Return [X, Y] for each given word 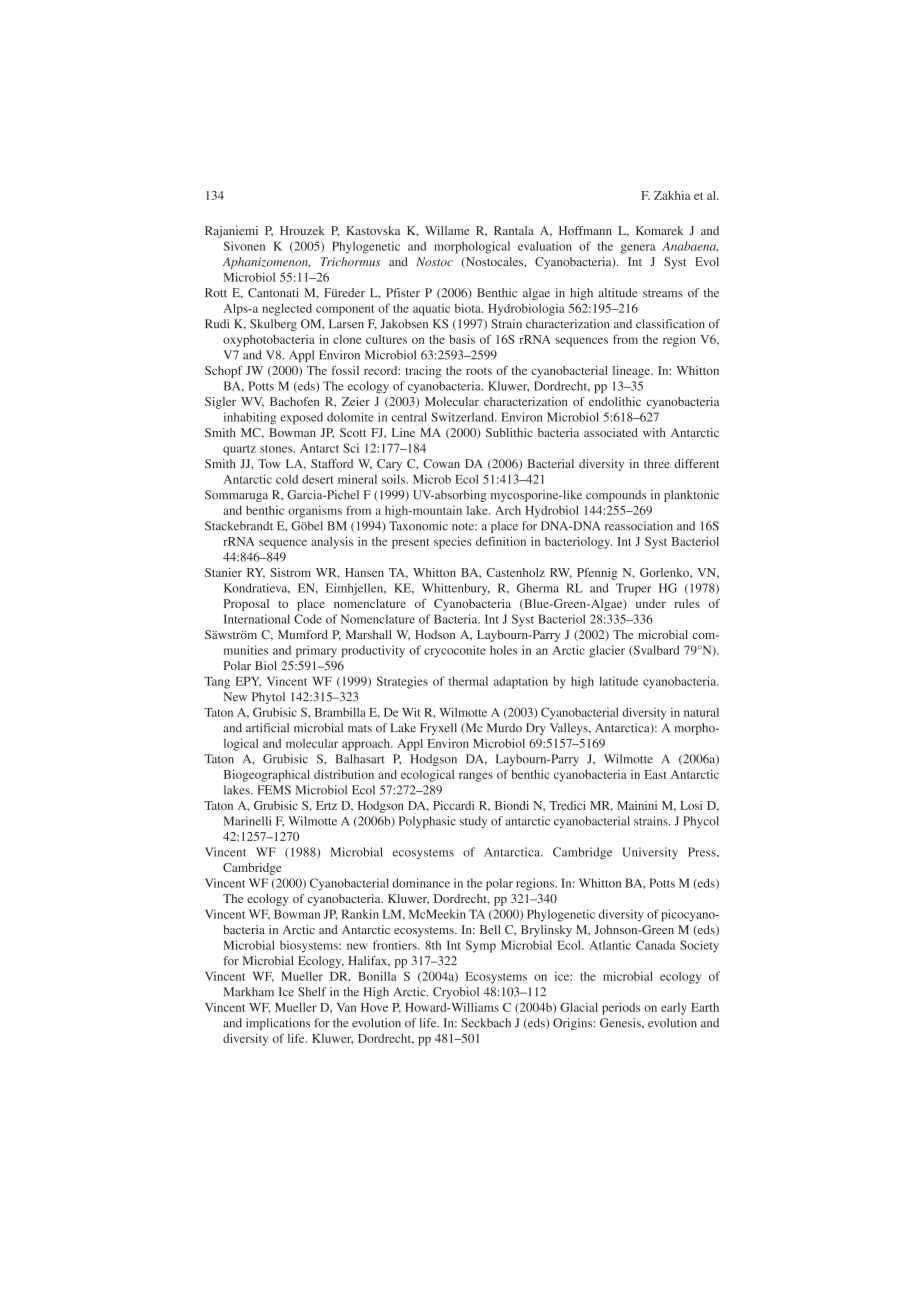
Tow [269, 463]
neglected [287, 310]
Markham [249, 992]
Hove [374, 1007]
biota [469, 308]
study [473, 822]
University [650, 853]
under [651, 603]
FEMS [274, 790]
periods [621, 1008]
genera [638, 249]
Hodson [435, 634]
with [654, 432]
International [257, 619]
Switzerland [463, 417]
